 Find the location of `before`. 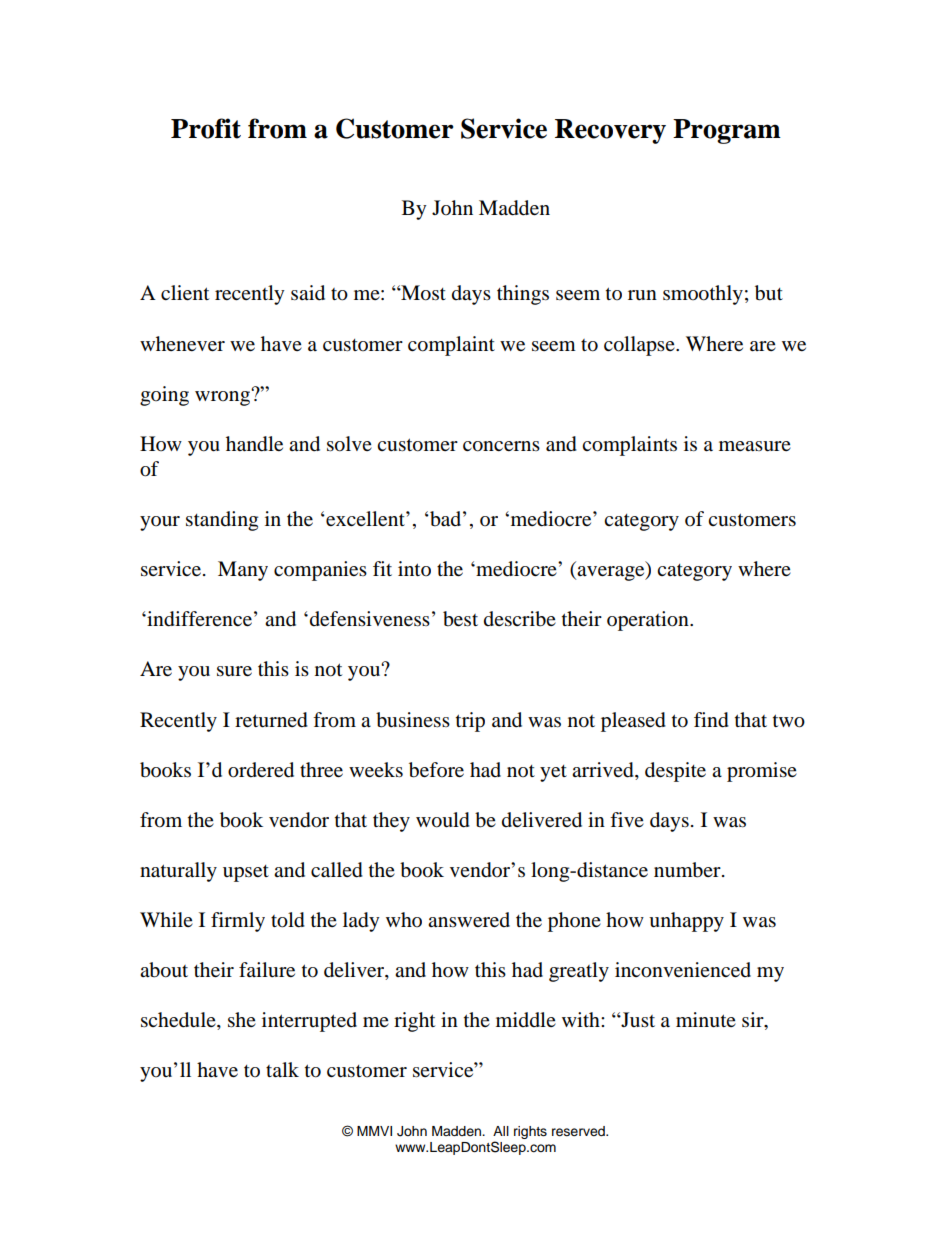

before is located at coordinates (436, 770).
